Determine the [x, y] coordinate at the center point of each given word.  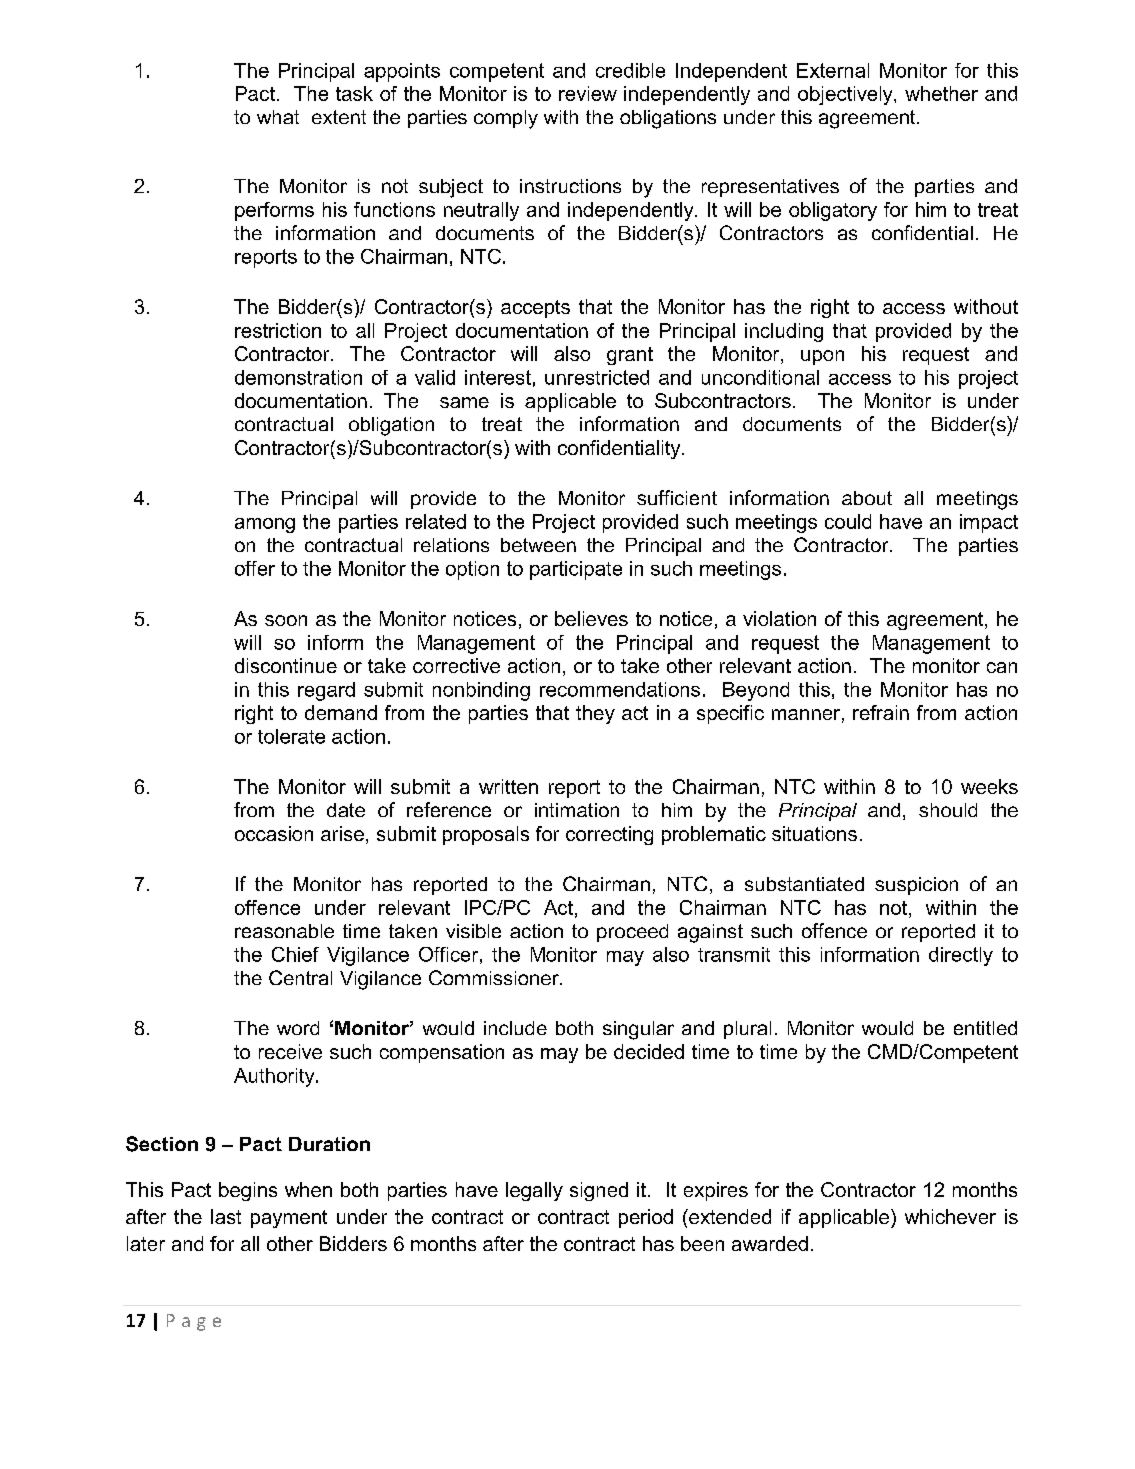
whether [941, 93]
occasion [274, 833]
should [948, 810]
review [588, 93]
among [265, 525]
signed [599, 1191]
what [278, 117]
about [867, 498]
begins [248, 1191]
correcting [609, 835]
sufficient [677, 497]
